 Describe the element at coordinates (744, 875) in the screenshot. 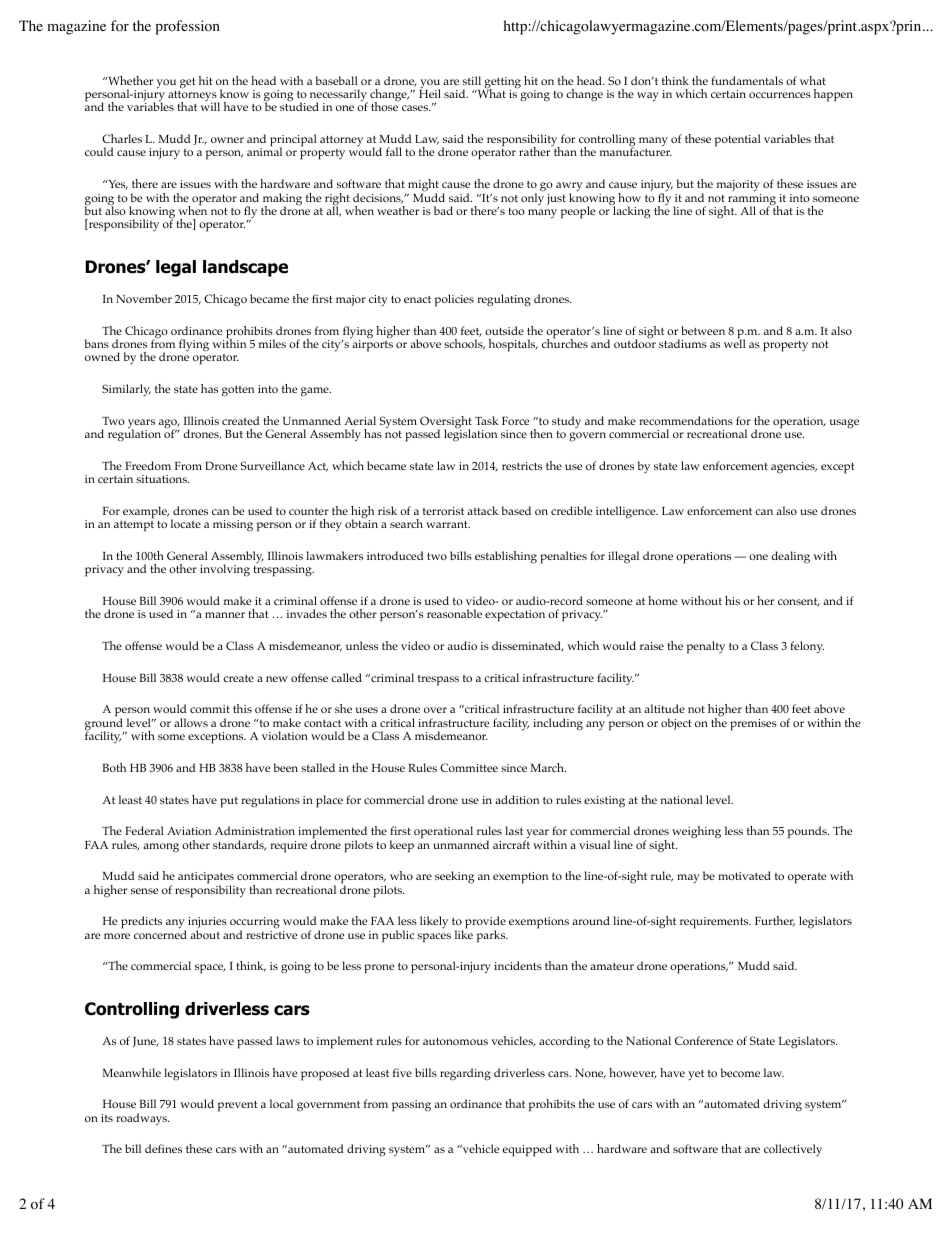

I see `motivated` at that location.
